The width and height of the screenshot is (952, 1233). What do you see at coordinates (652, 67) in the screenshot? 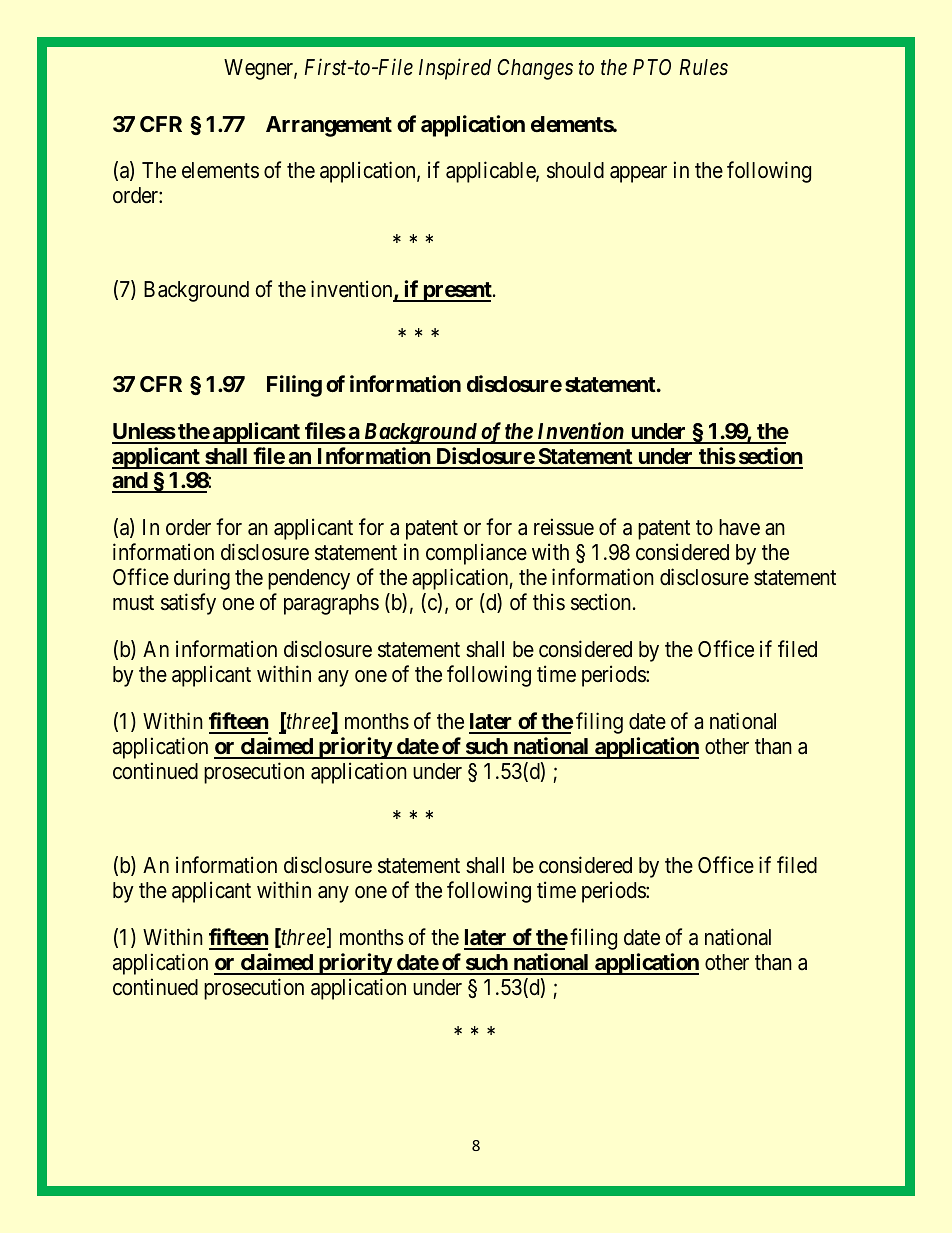
I see `PTO` at bounding box center [652, 67].
